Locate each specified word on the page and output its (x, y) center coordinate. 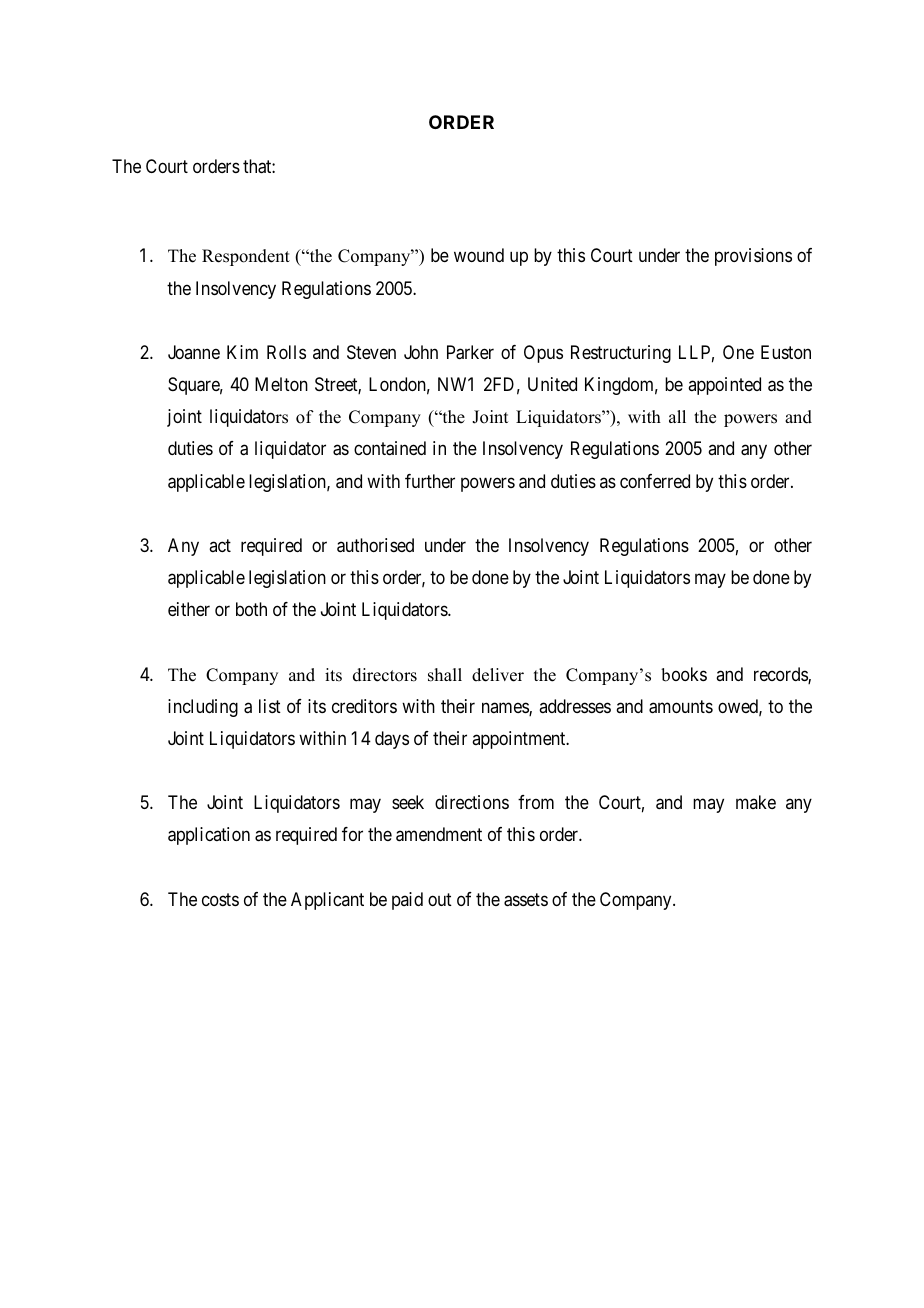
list (270, 706)
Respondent (246, 257)
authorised (375, 545)
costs (220, 899)
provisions (753, 257)
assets (526, 900)
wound (479, 255)
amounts (681, 707)
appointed (724, 386)
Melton (281, 384)
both (251, 609)
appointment (520, 740)
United (552, 384)
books (684, 674)
